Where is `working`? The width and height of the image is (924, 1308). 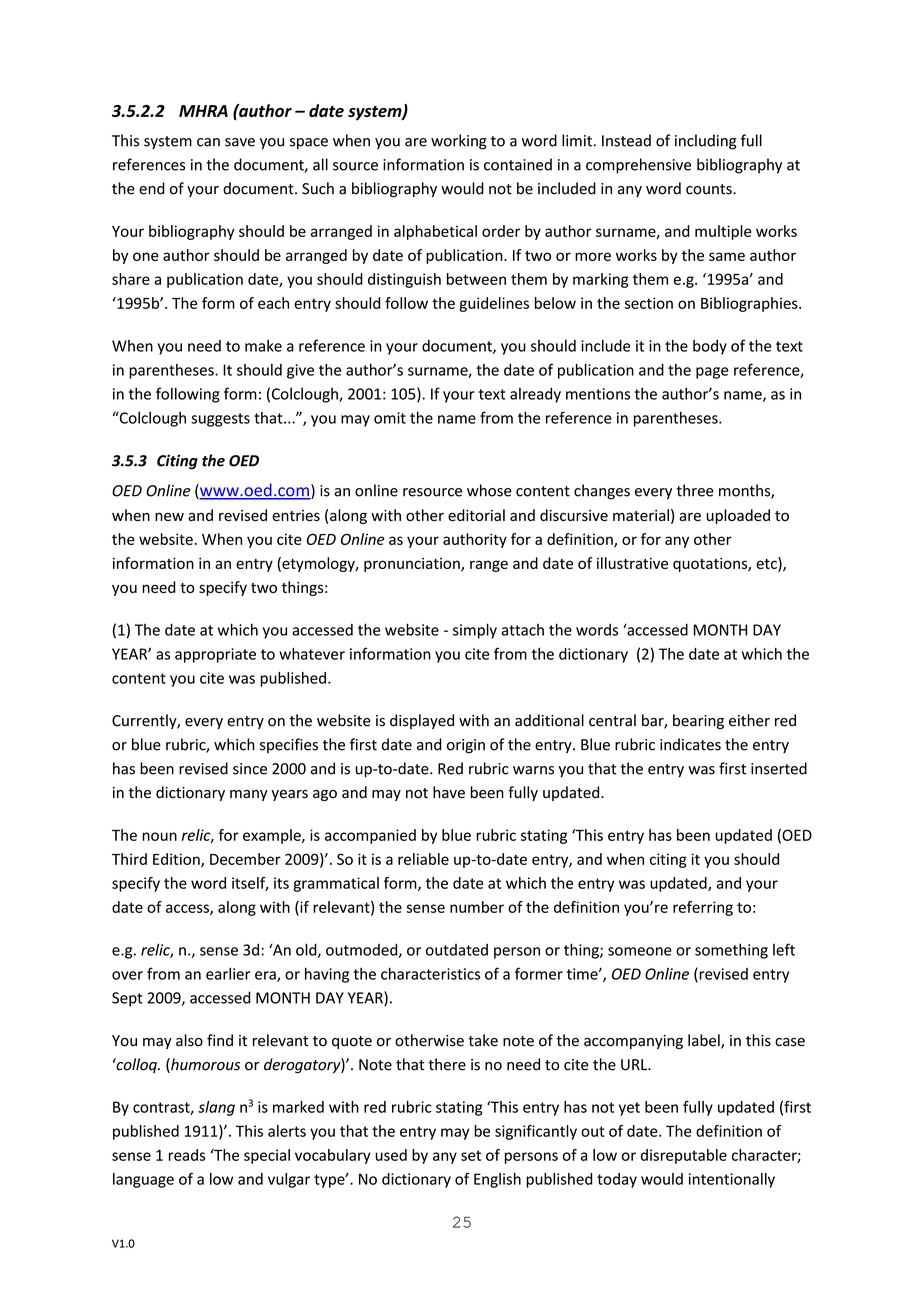
working is located at coordinates (459, 142).
